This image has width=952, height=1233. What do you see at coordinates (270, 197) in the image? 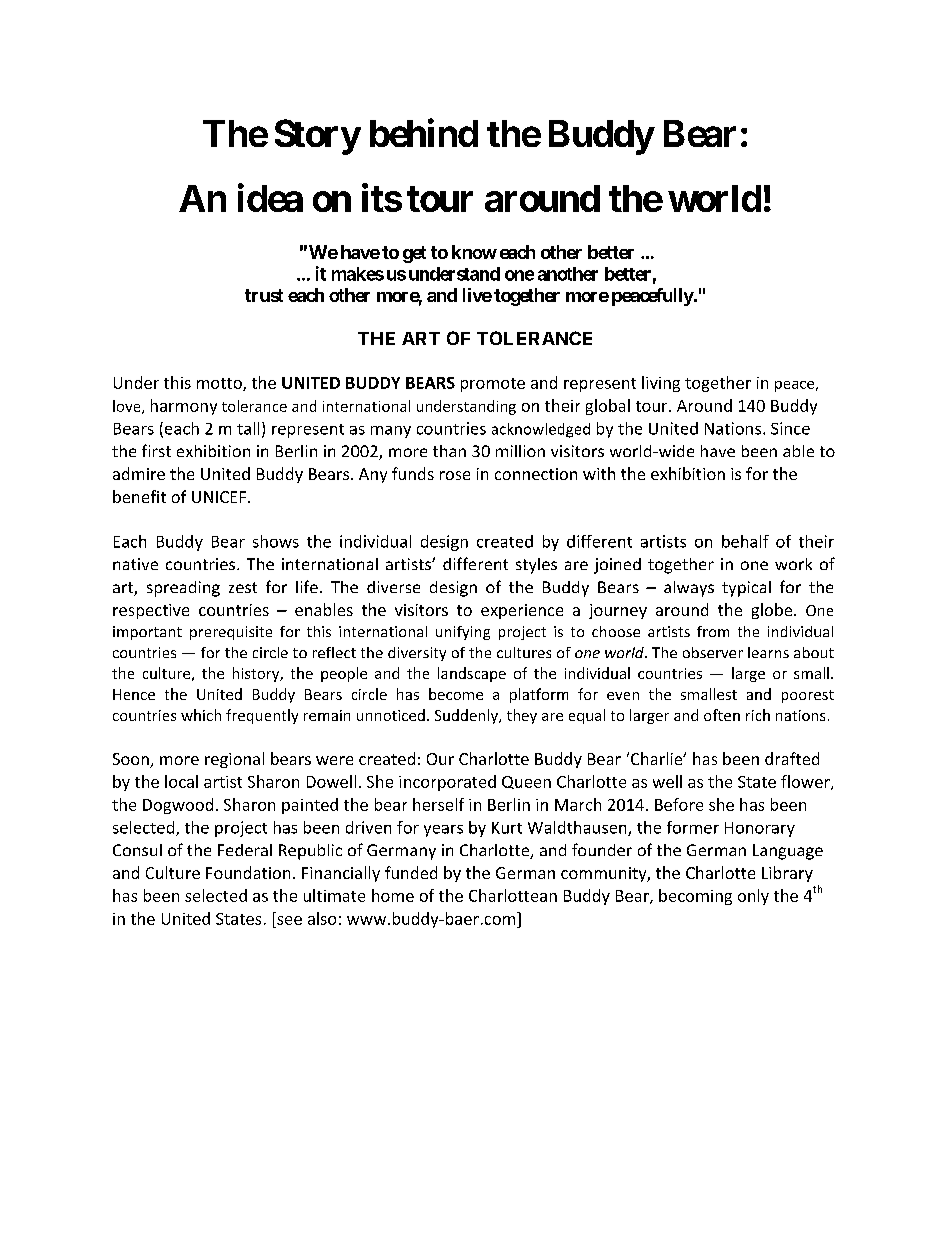
I see `idea` at bounding box center [270, 197].
